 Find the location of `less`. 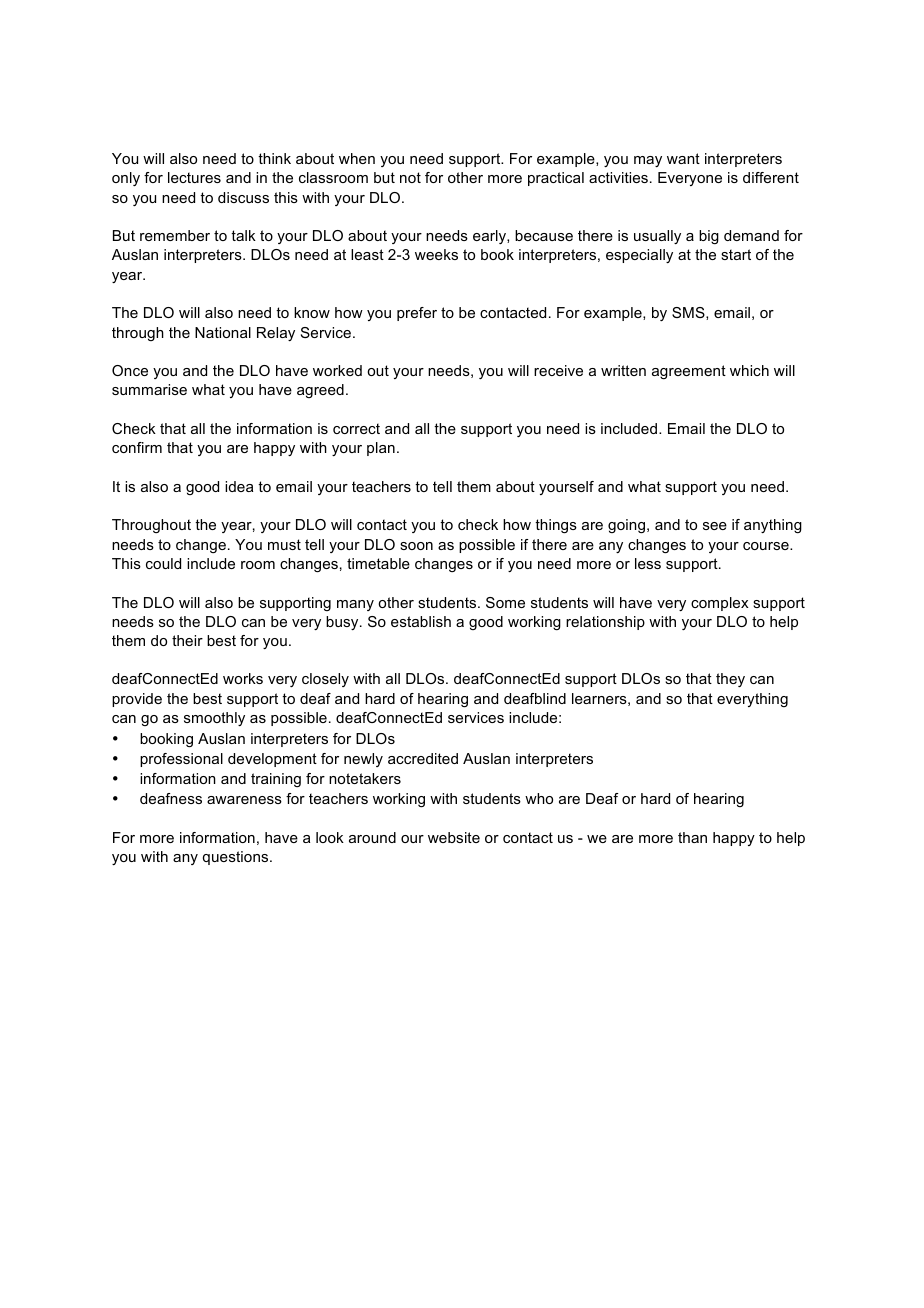

less is located at coordinates (648, 563).
